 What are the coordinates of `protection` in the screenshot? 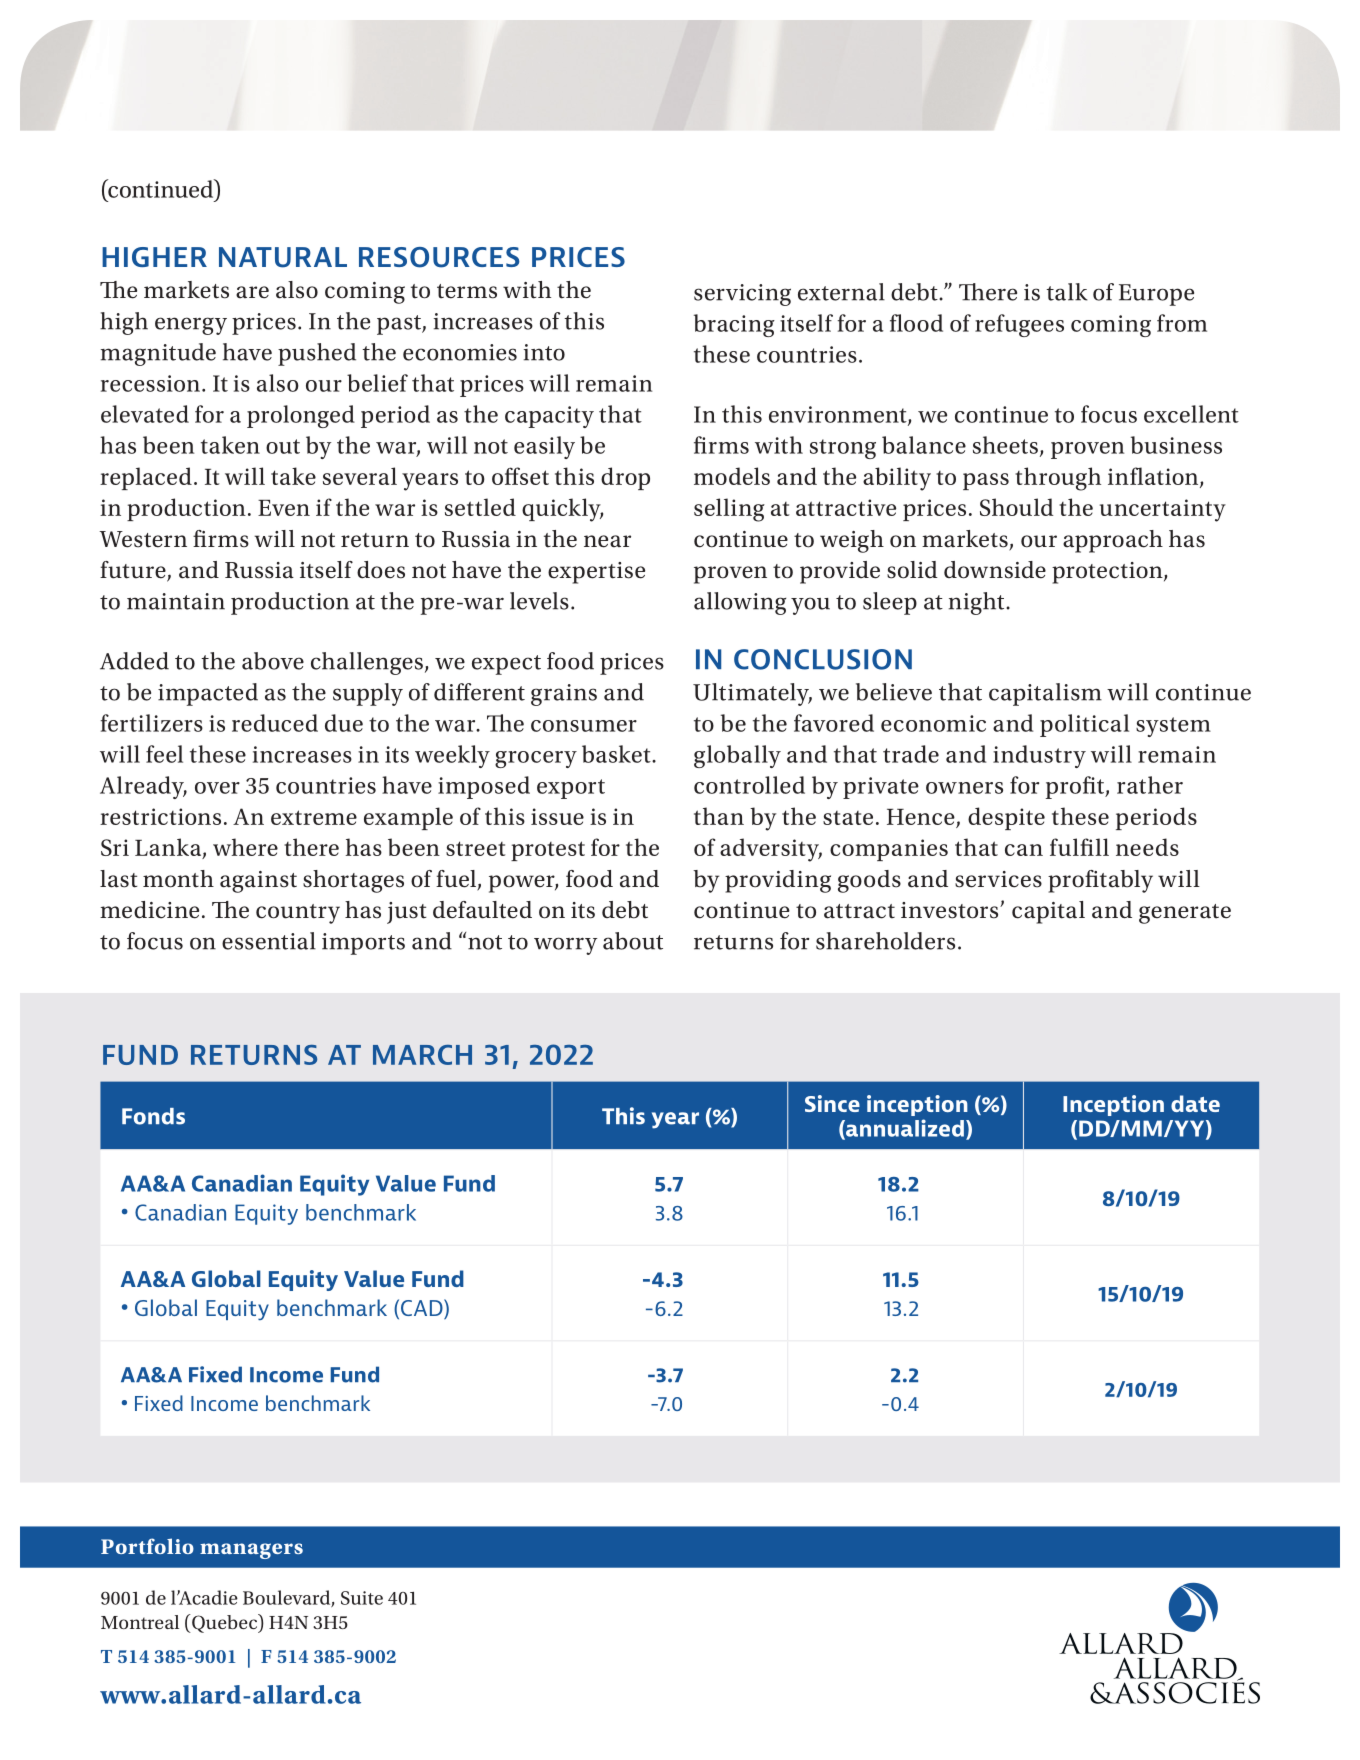 It's located at (1108, 573).
